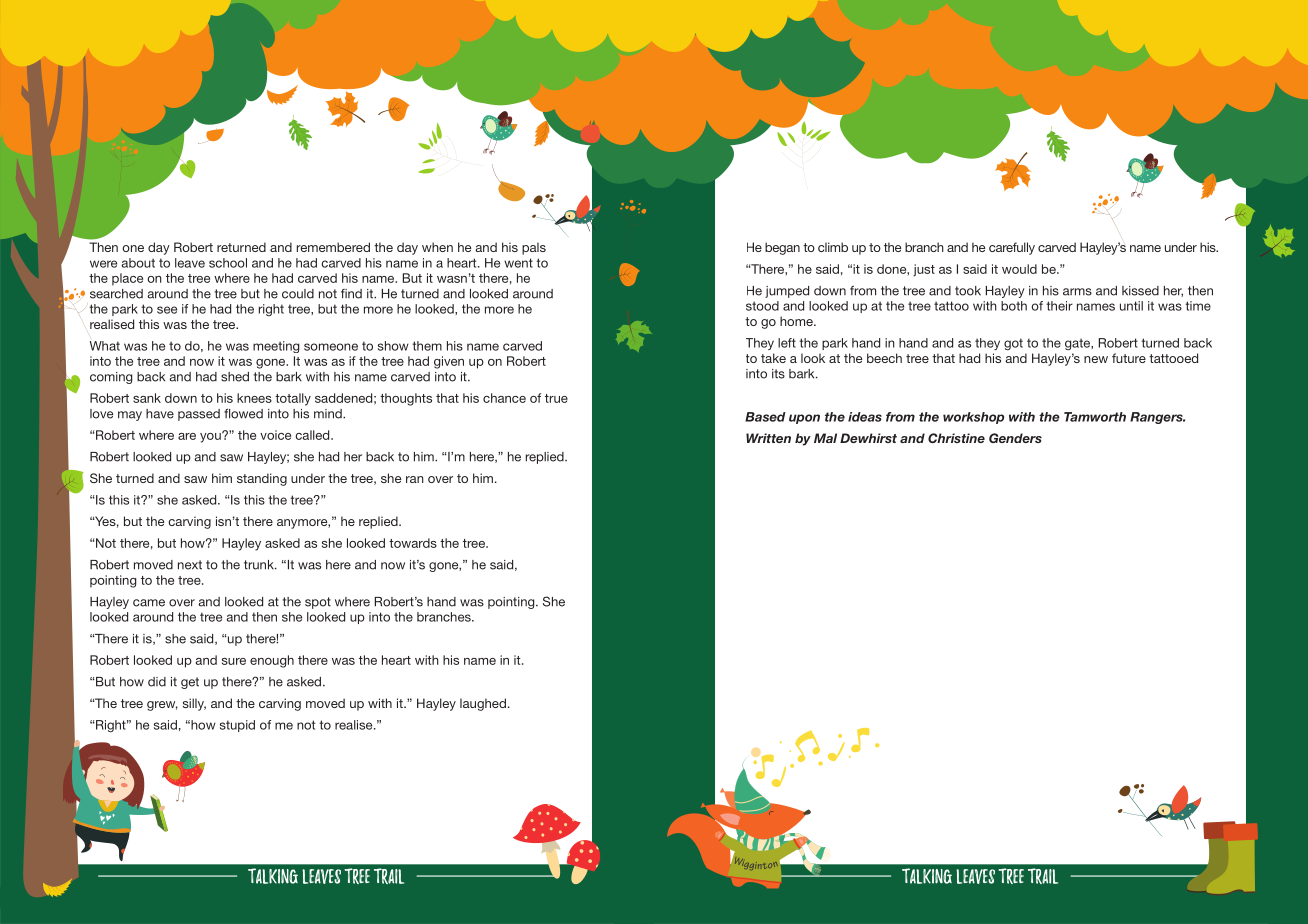  What do you see at coordinates (534, 248) in the page?
I see `pals` at bounding box center [534, 248].
